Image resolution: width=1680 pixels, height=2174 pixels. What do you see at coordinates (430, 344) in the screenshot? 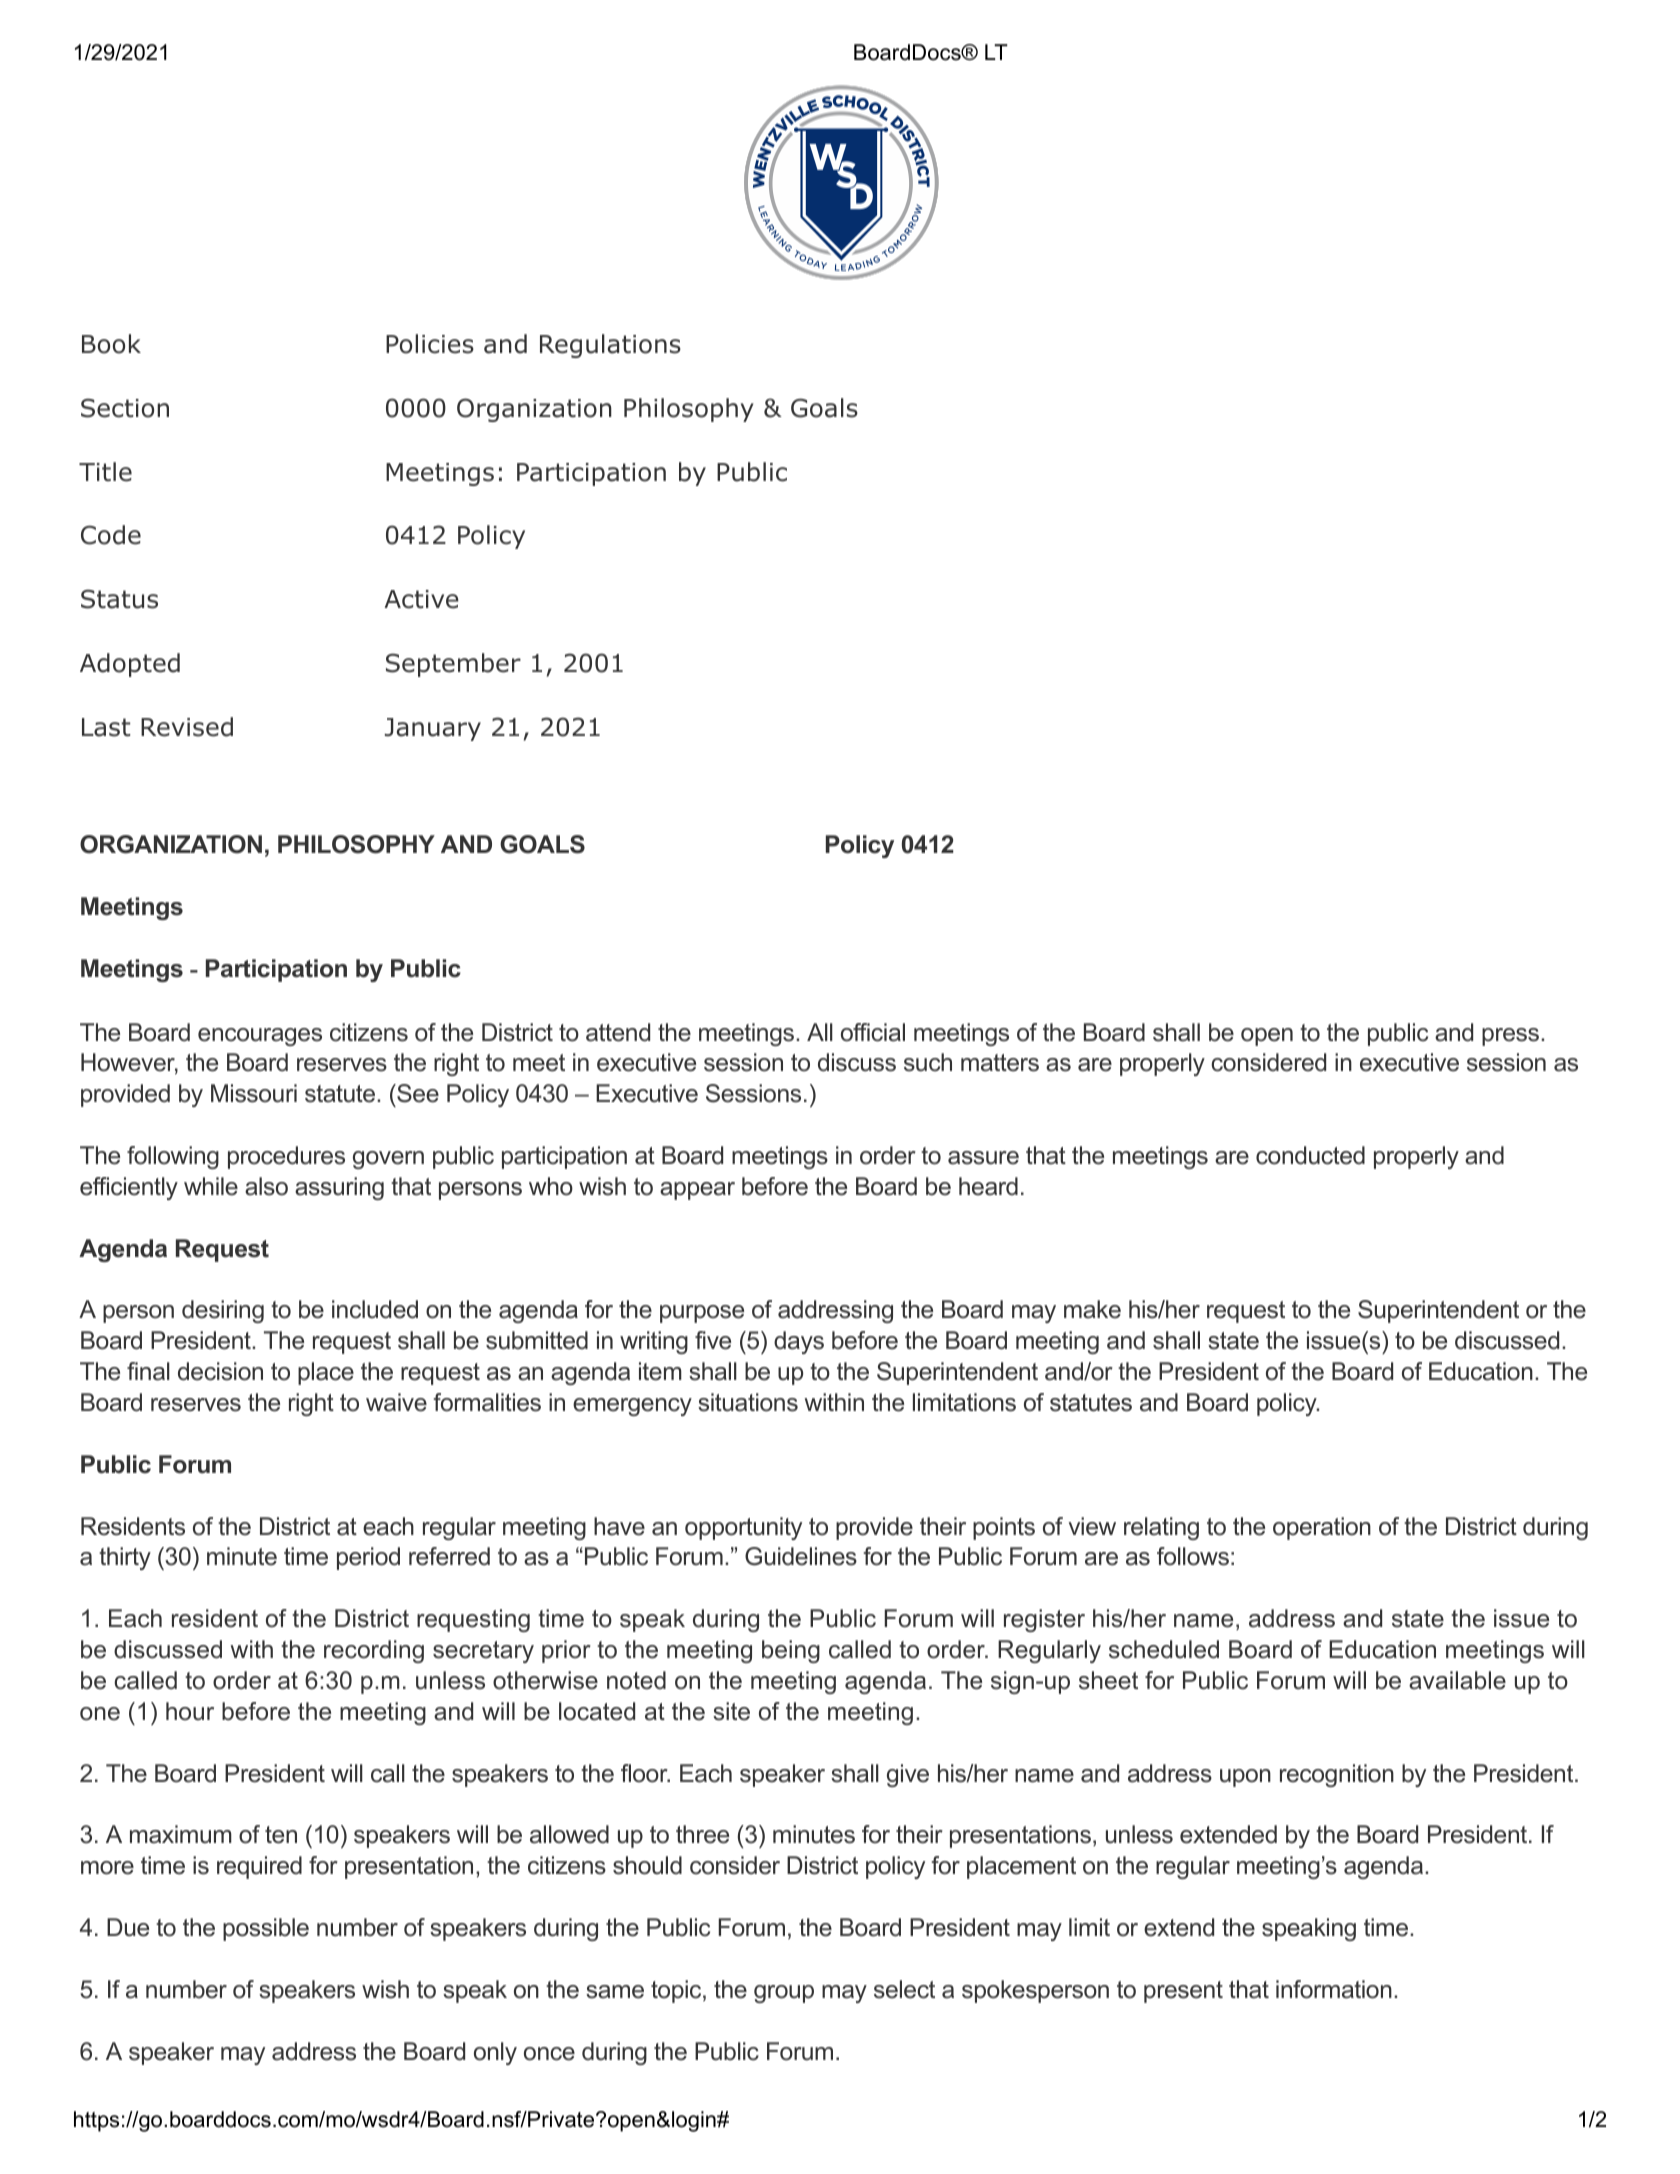
I see `Policies` at bounding box center [430, 344].
